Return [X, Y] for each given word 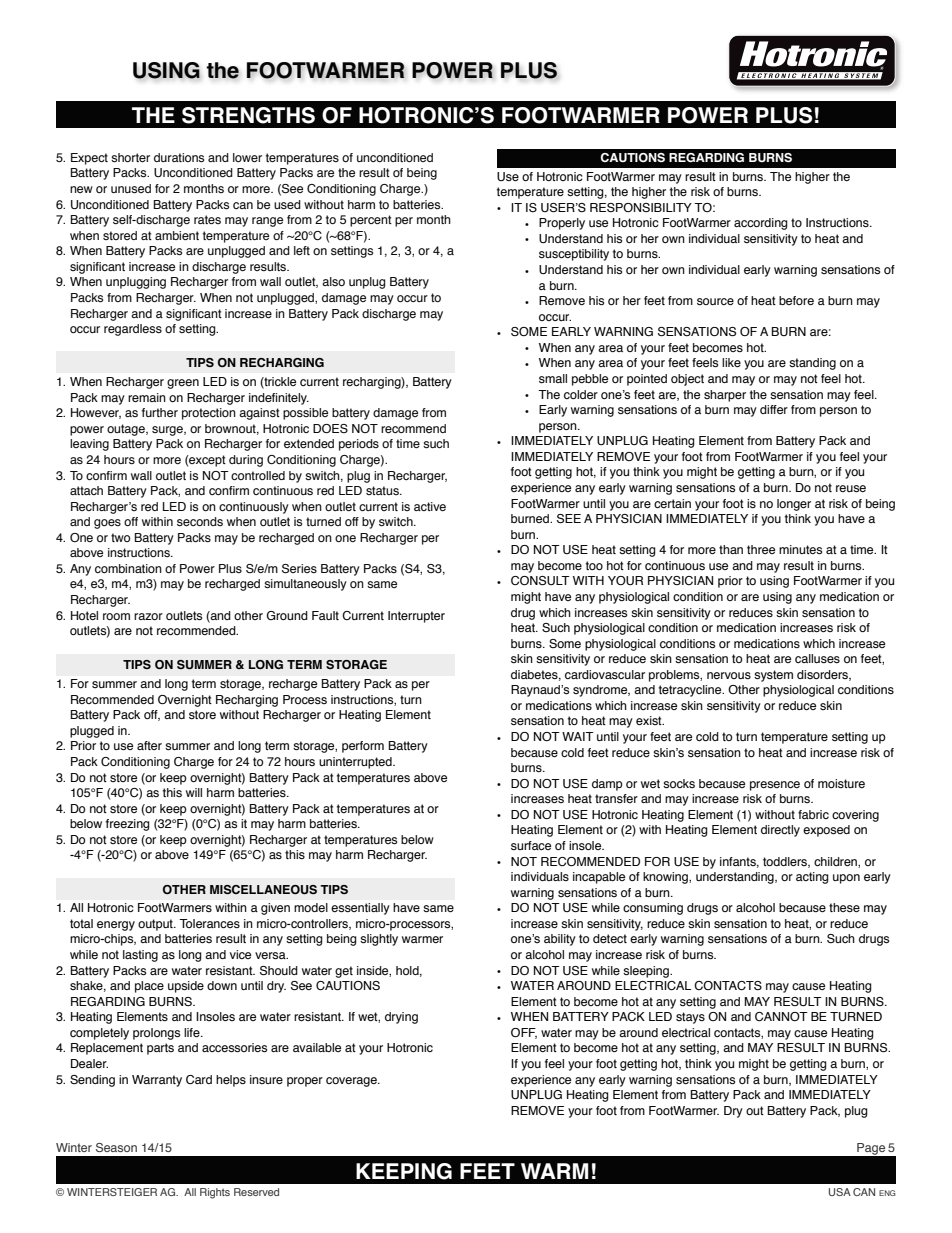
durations [179, 157]
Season [116, 1147]
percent [371, 221]
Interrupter [416, 617]
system [773, 676]
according [761, 224]
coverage [352, 1082]
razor [148, 616]
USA [840, 1192]
